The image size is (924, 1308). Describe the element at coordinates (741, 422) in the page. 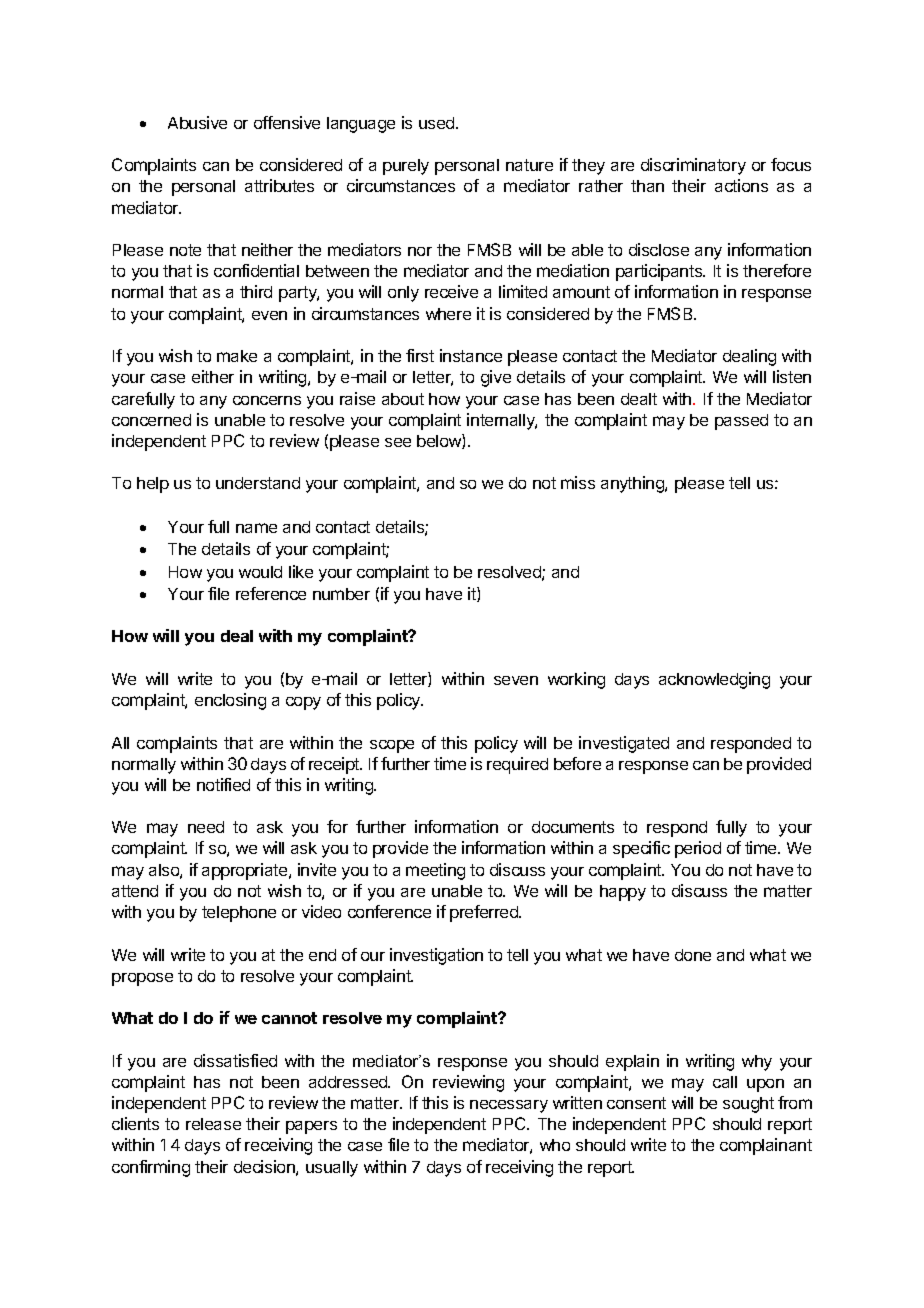

I see `passed` at that location.
